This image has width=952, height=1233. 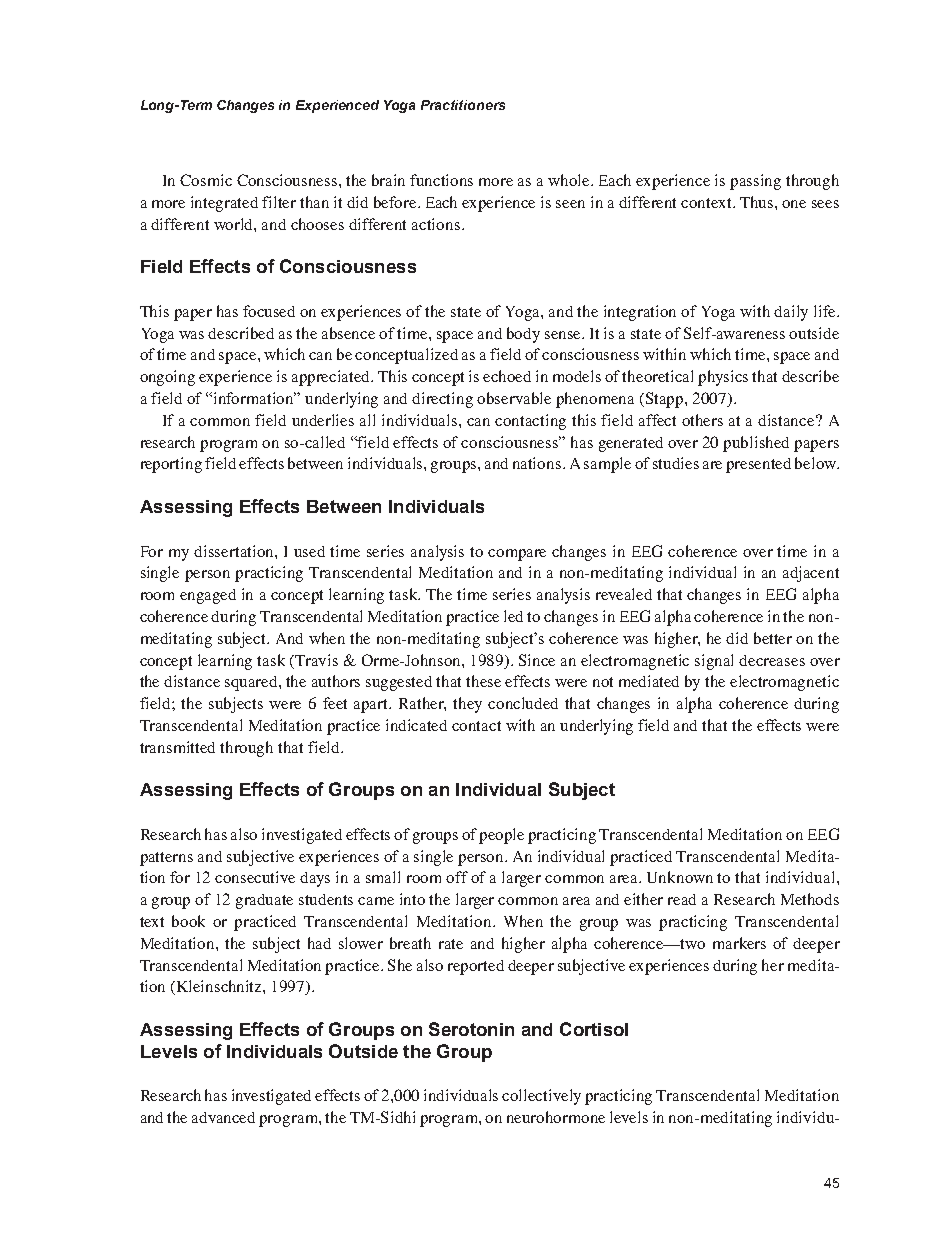 What do you see at coordinates (758, 202) in the image?
I see `Thus` at bounding box center [758, 202].
